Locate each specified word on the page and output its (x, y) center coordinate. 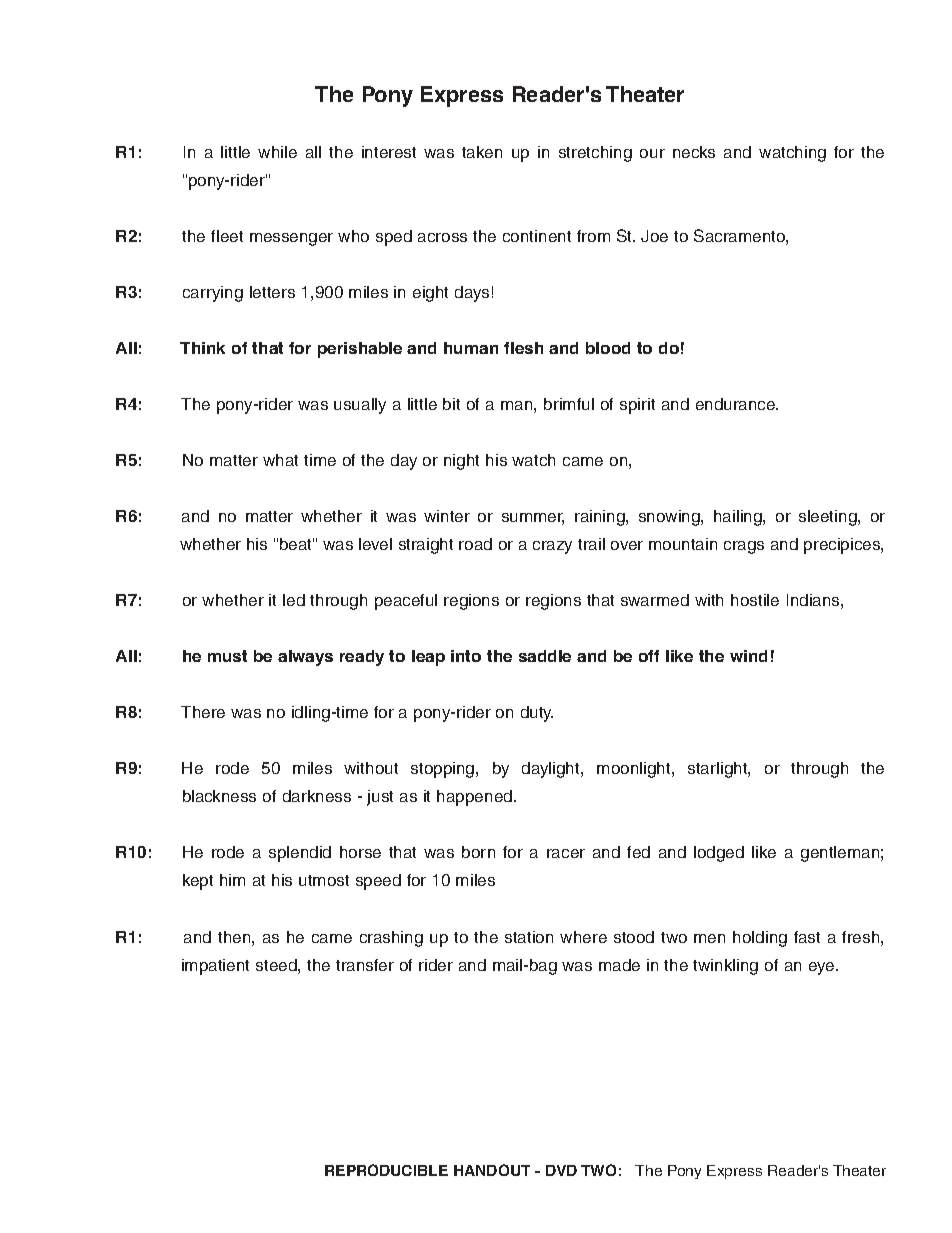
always (305, 658)
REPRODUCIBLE (386, 1170)
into (466, 656)
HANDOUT (492, 1170)
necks (694, 152)
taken (482, 152)
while (277, 152)
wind (748, 656)
